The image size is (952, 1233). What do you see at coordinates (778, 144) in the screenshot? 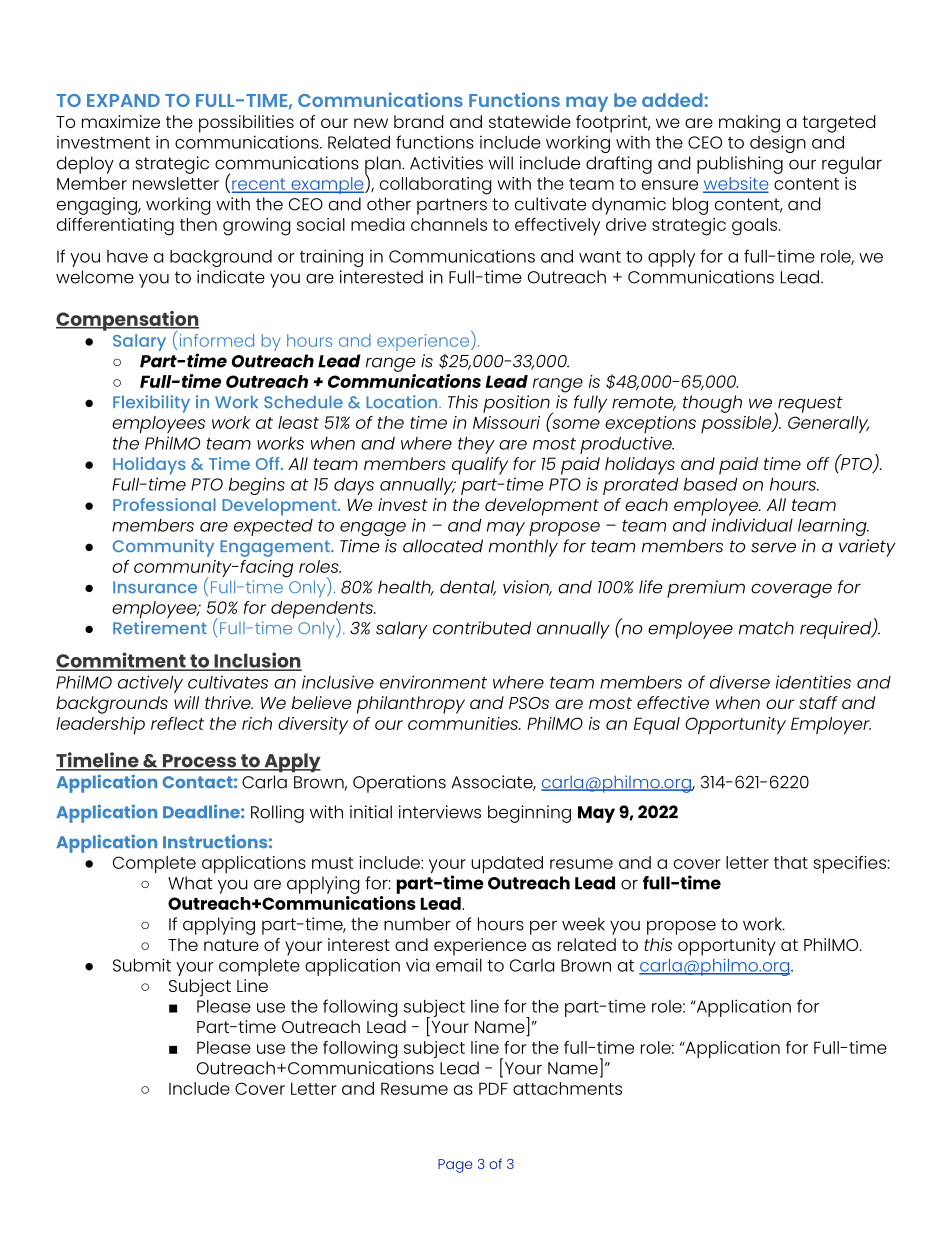
I see `design` at bounding box center [778, 144].
